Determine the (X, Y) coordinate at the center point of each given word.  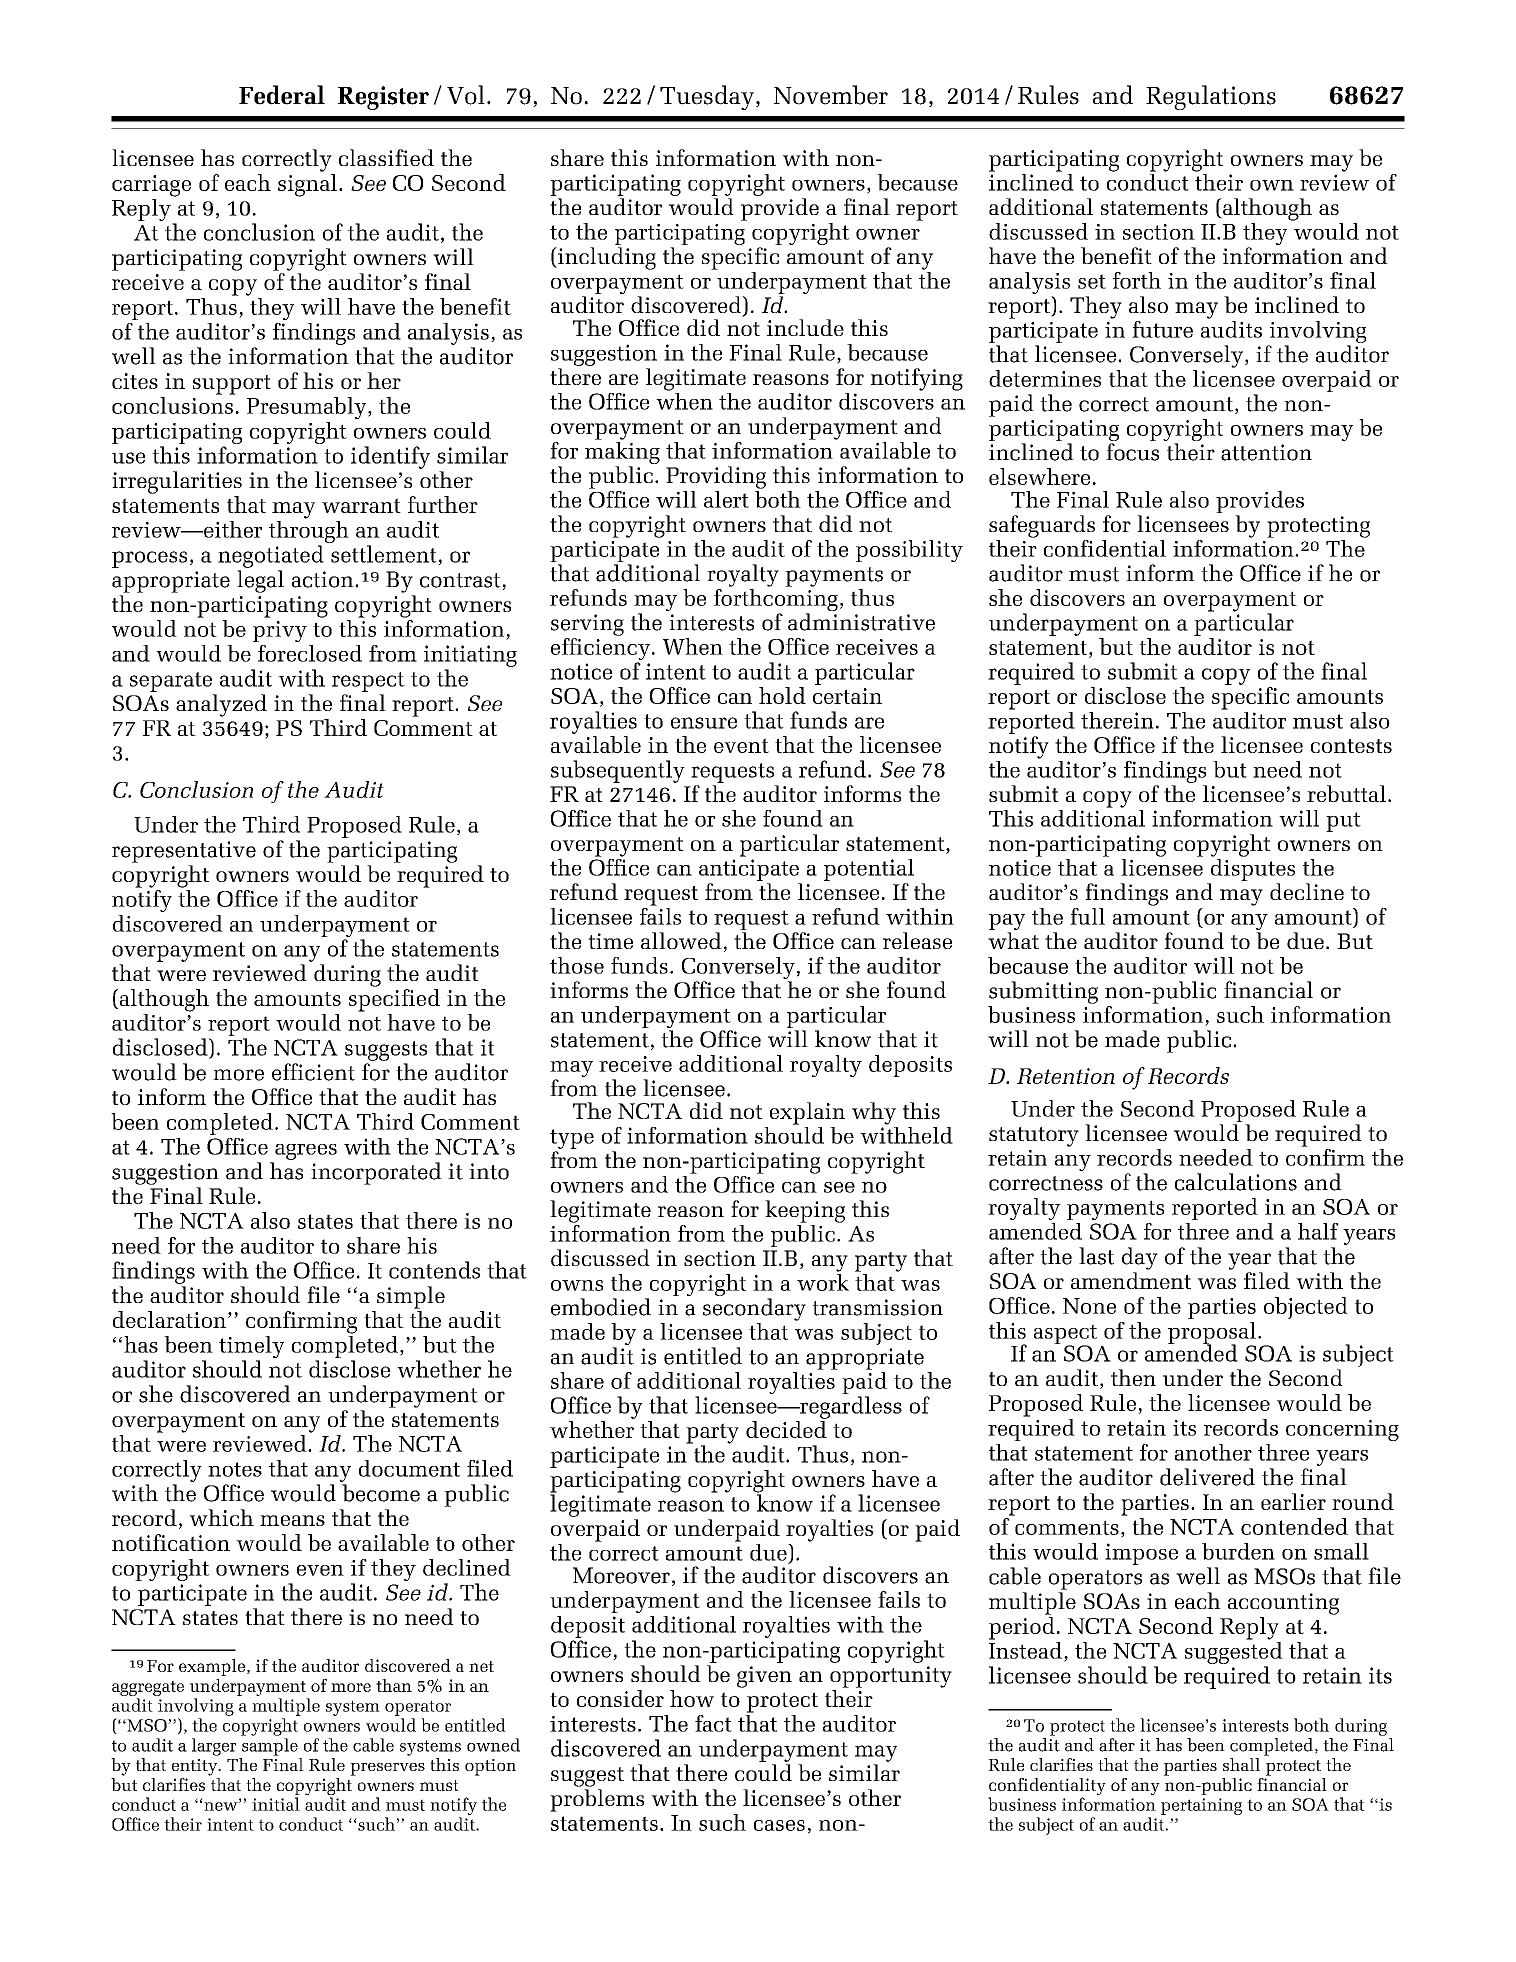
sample (270, 1747)
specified (394, 1000)
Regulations (1211, 97)
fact (713, 1723)
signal (307, 185)
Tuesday (707, 97)
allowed (681, 940)
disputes (1252, 870)
